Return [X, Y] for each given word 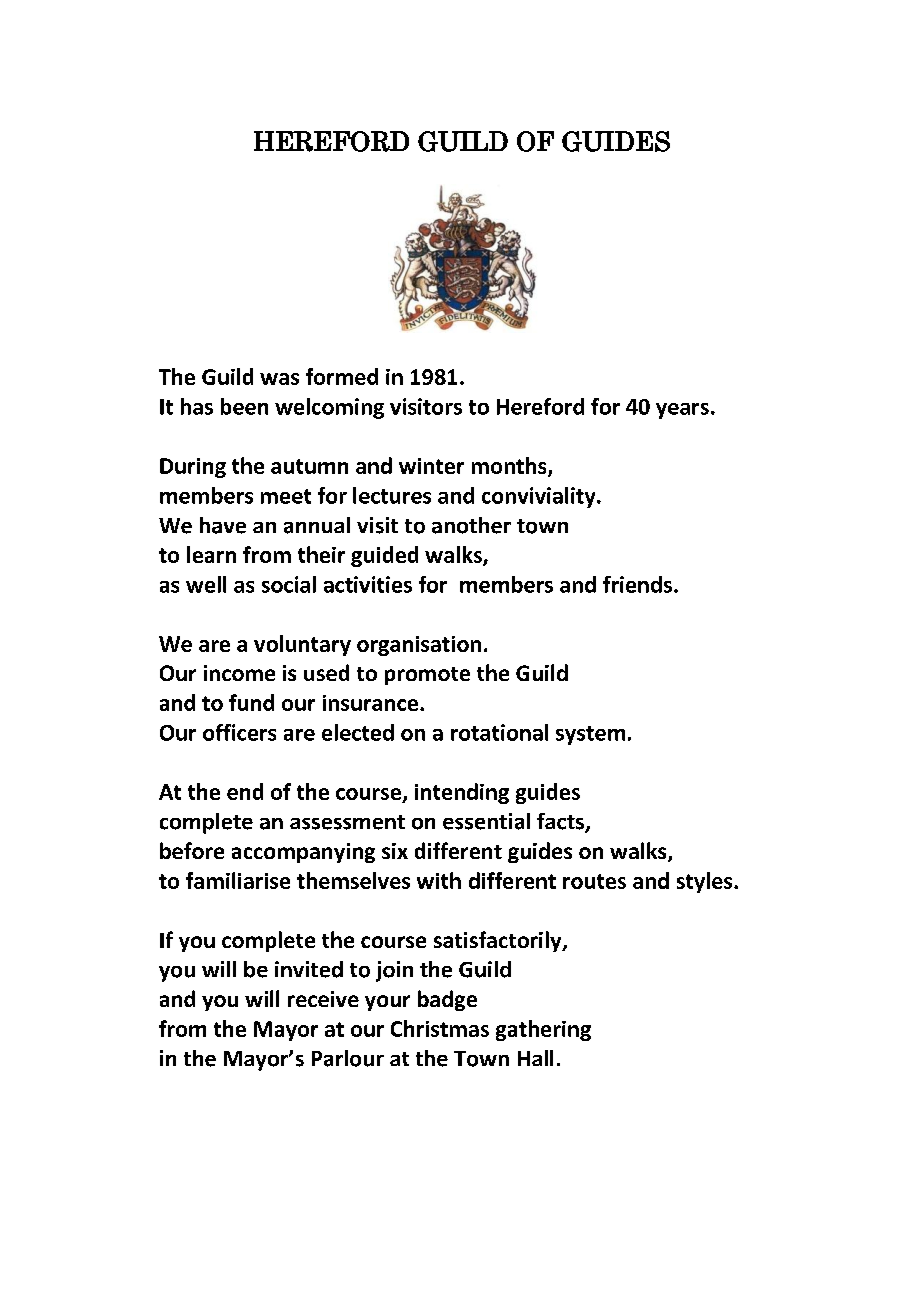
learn [211, 554]
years [682, 411]
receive [323, 999]
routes [594, 881]
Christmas [440, 1028]
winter [431, 466]
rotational [499, 732]
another [471, 525]
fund [251, 702]
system [590, 735]
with [439, 880]
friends [637, 584]
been [244, 406]
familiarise [238, 880]
